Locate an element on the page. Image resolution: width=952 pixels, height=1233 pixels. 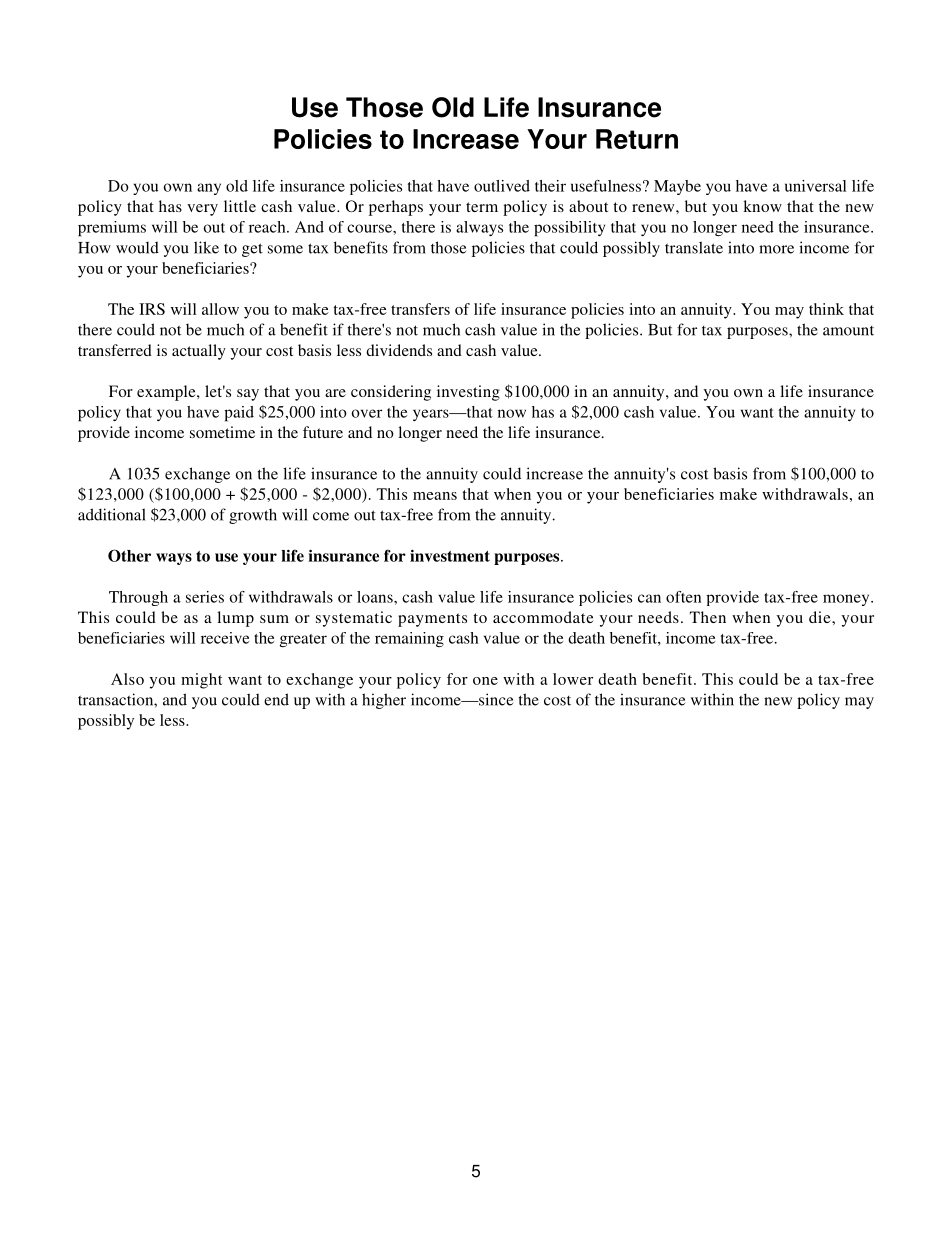
higher is located at coordinates (384, 701).
